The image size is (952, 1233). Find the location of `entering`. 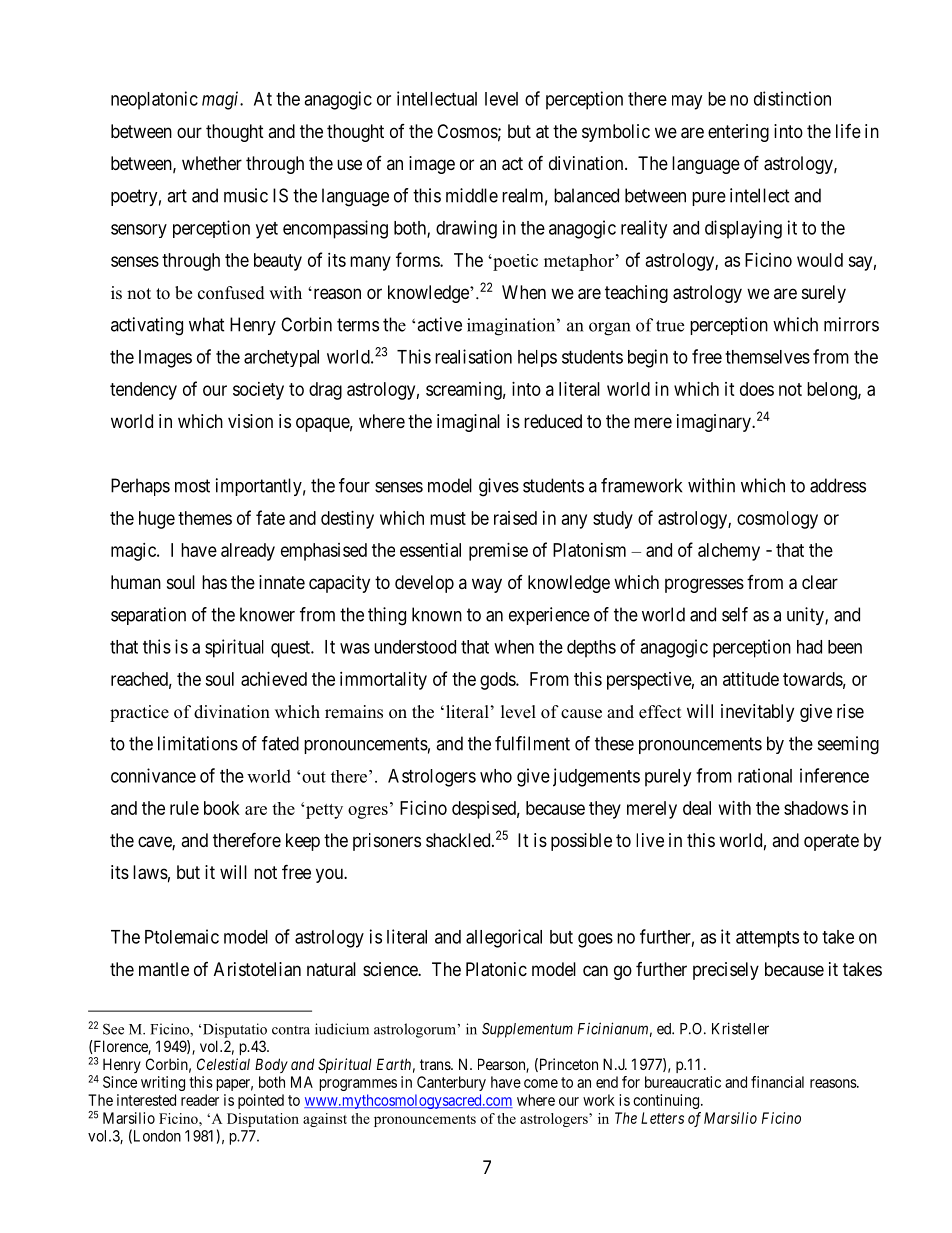

entering is located at coordinates (738, 133).
